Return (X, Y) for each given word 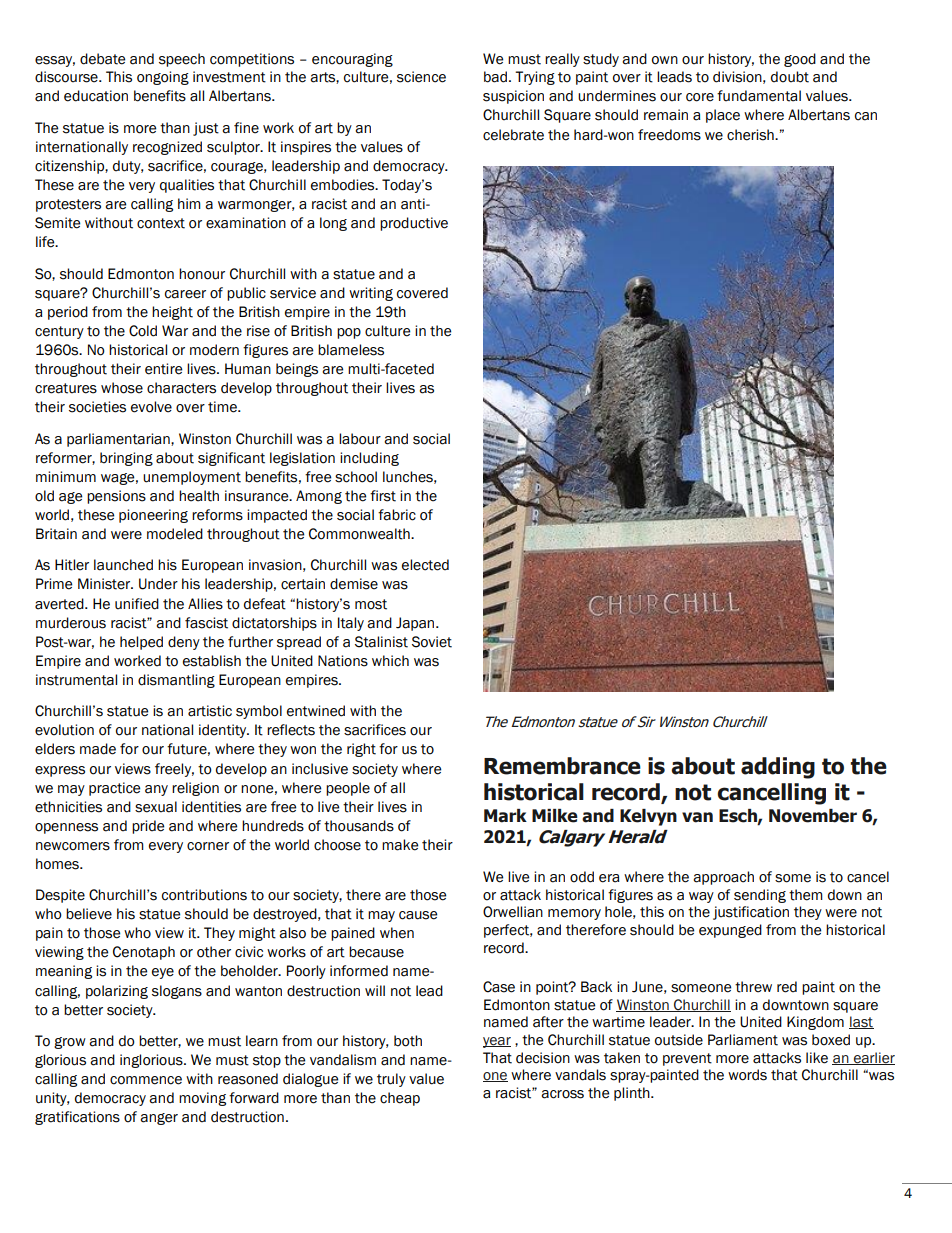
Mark (505, 816)
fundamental (759, 96)
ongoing (163, 78)
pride (148, 827)
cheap (400, 1099)
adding (778, 768)
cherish (751, 135)
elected (425, 565)
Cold (143, 331)
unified (137, 604)
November (813, 816)
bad (495, 77)
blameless (351, 350)
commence (146, 1080)
